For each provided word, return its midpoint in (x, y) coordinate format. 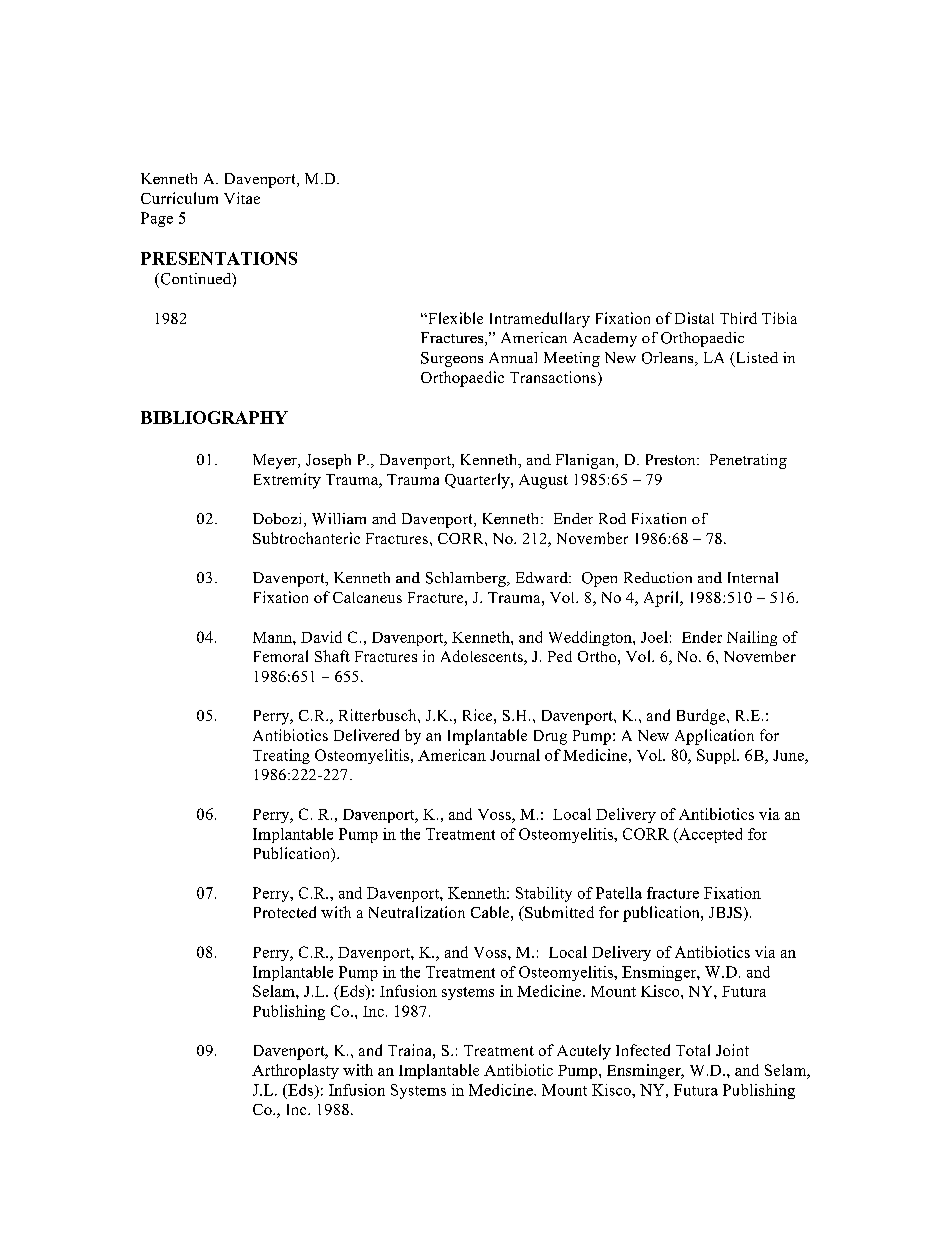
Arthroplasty (295, 1071)
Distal (694, 318)
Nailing (752, 638)
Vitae (242, 198)
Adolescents (483, 657)
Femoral (281, 656)
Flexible (454, 318)
